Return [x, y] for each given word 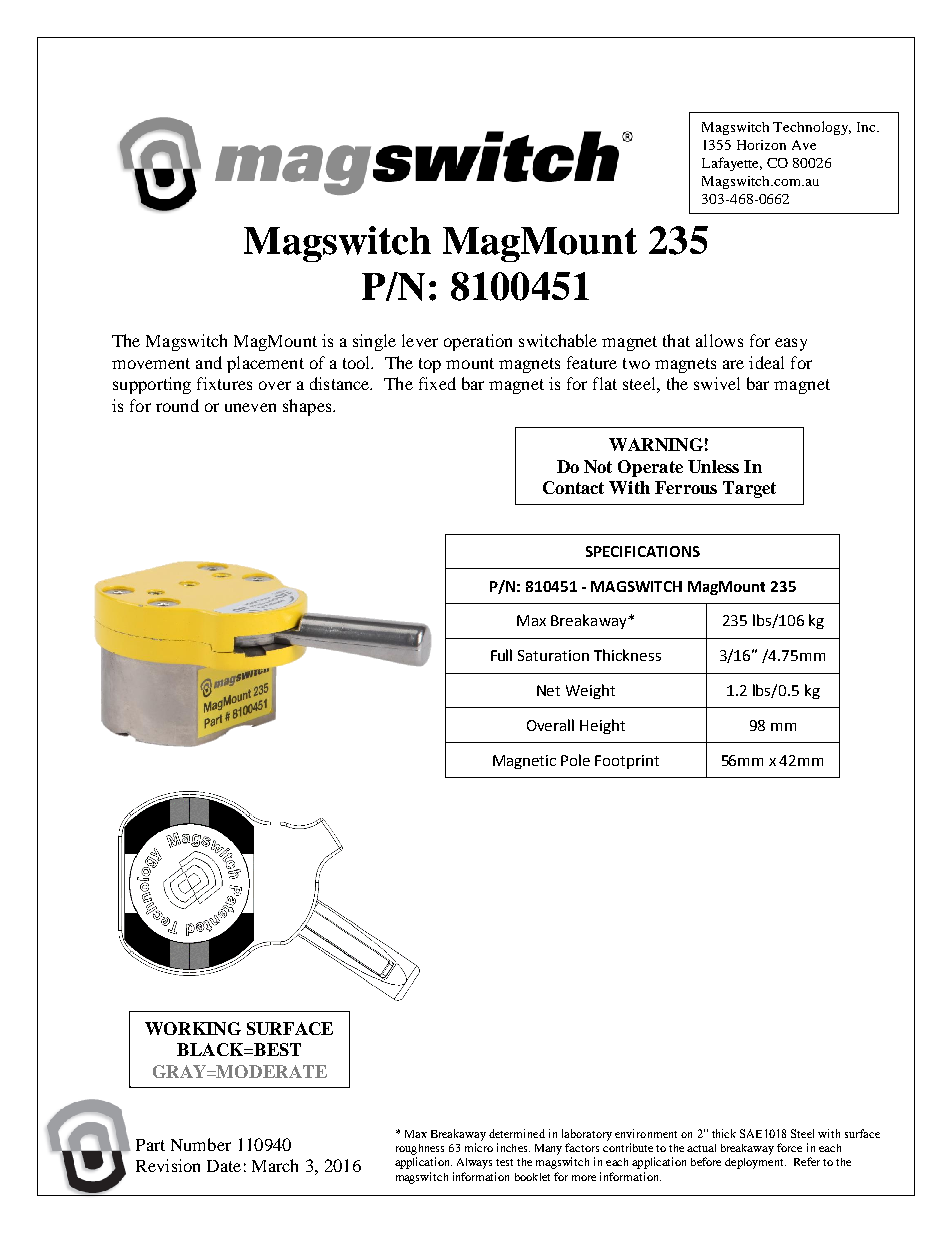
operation [478, 342]
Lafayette [732, 164]
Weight [590, 691]
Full [501, 655]
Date [224, 1166]
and [209, 362]
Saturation [553, 655]
